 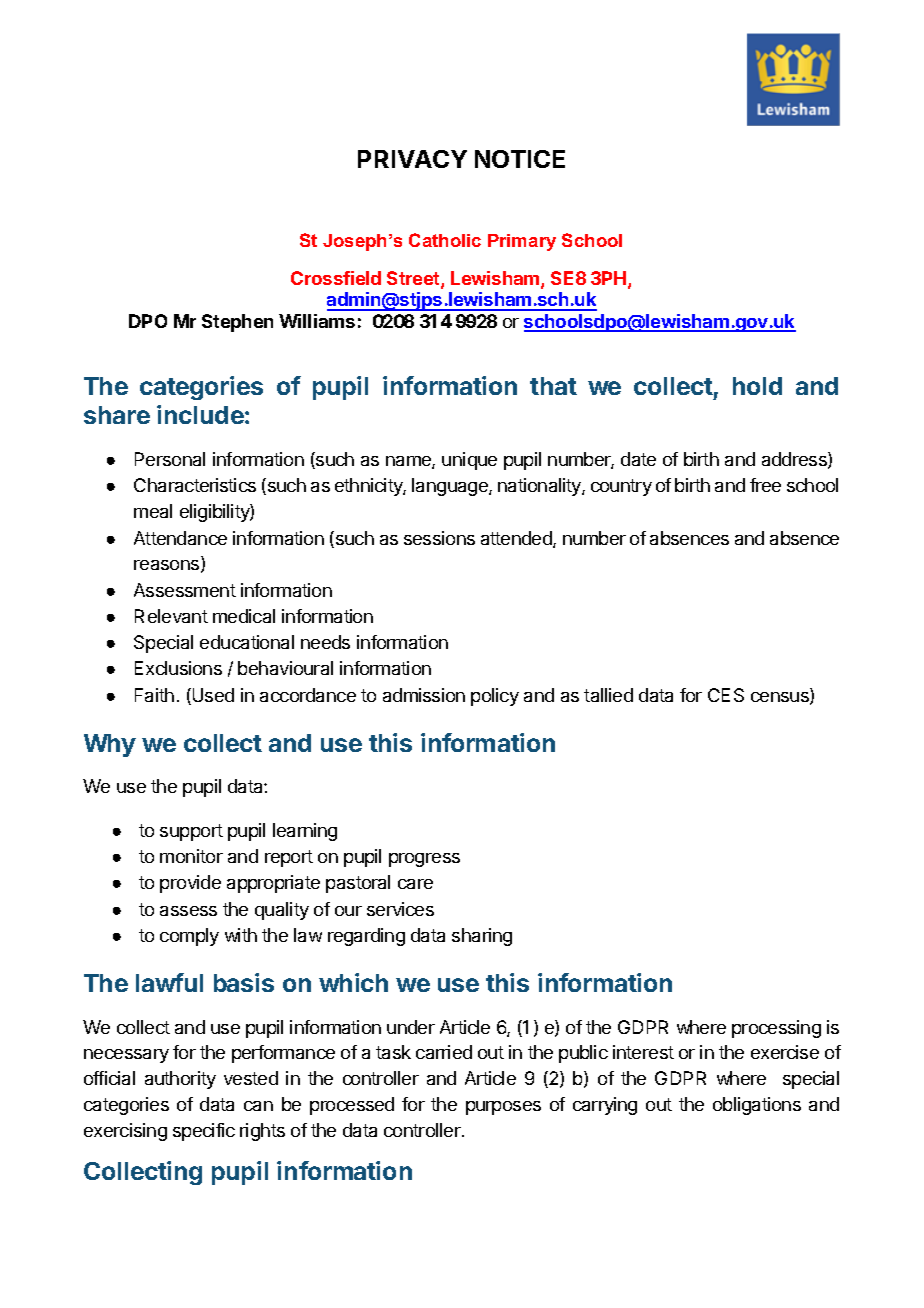 I want to click on authority, so click(x=180, y=1080).
